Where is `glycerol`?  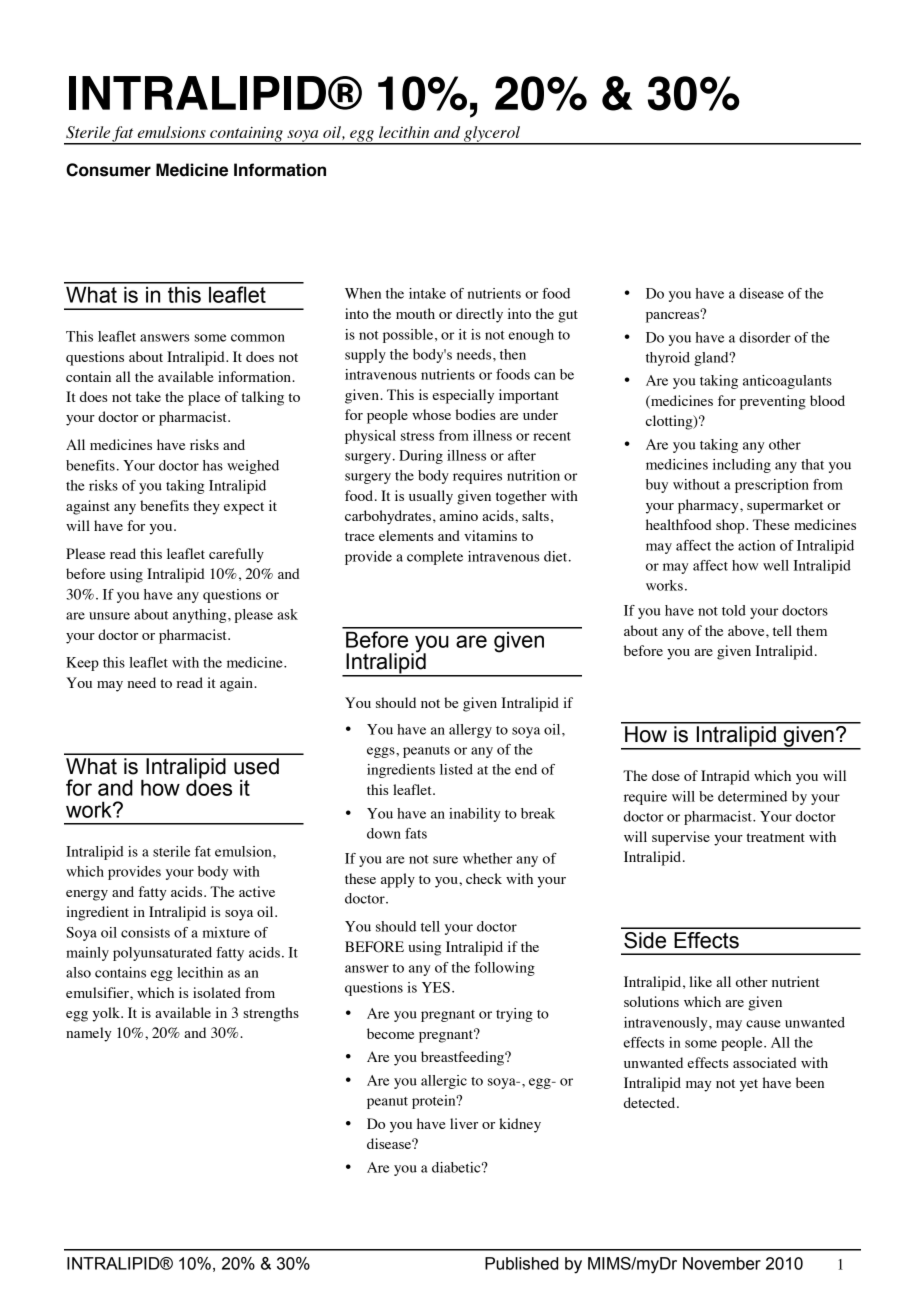
glycerol is located at coordinates (492, 135).
